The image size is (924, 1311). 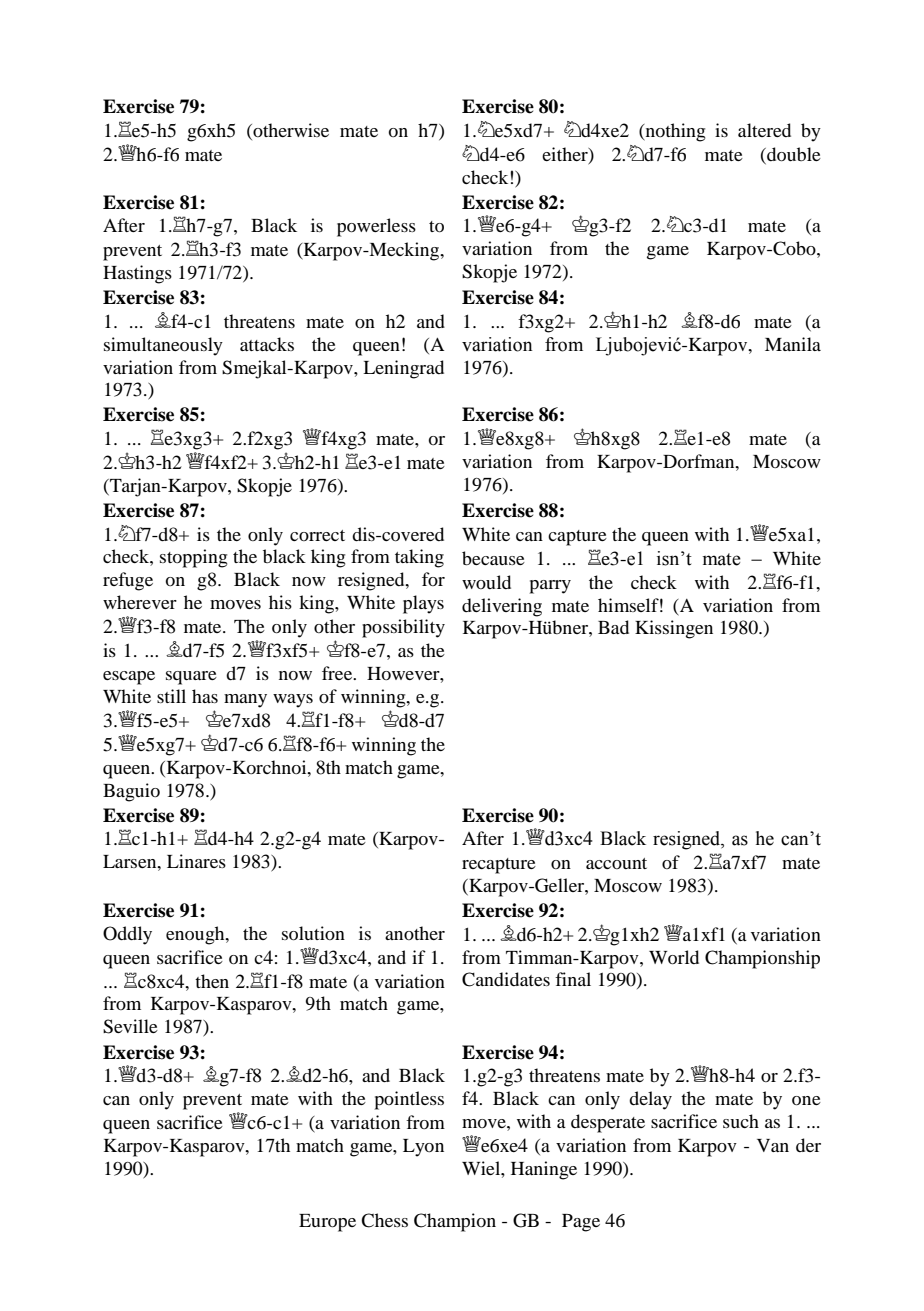 I want to click on Manila, so click(x=793, y=344).
